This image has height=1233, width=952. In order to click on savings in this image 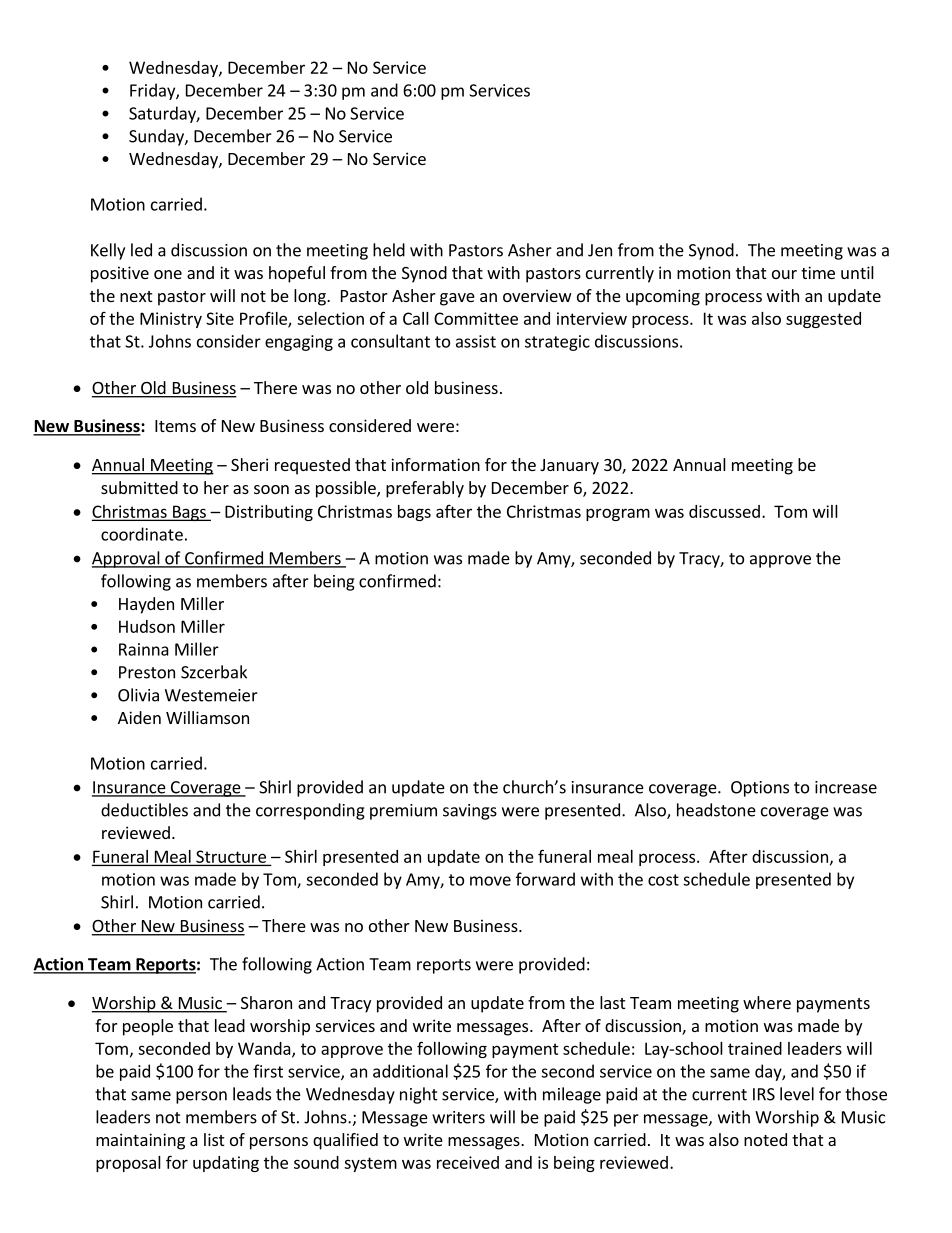, I will do `click(470, 812)`.
